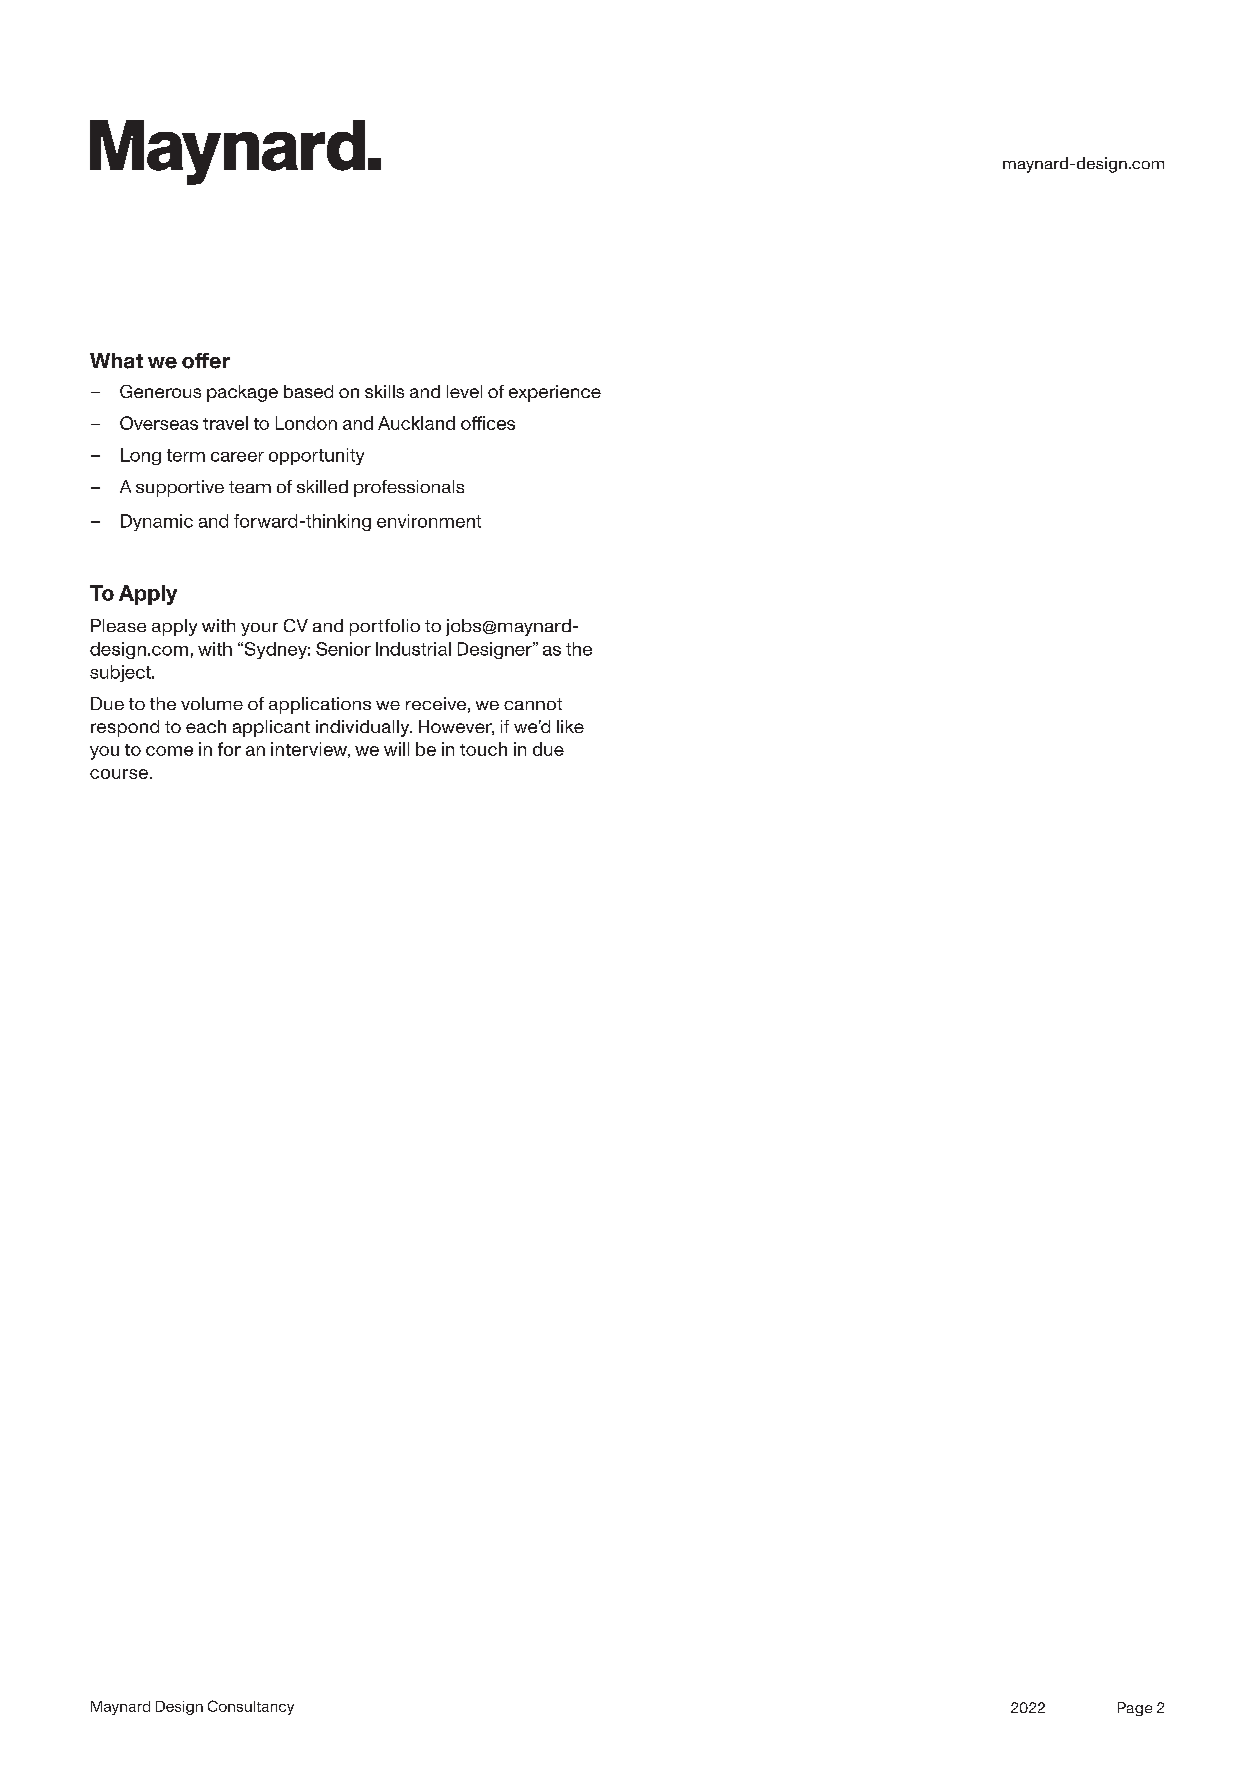 This screenshot has height=1775, width=1255. Describe the element at coordinates (488, 423) in the screenshot. I see `offices` at that location.
